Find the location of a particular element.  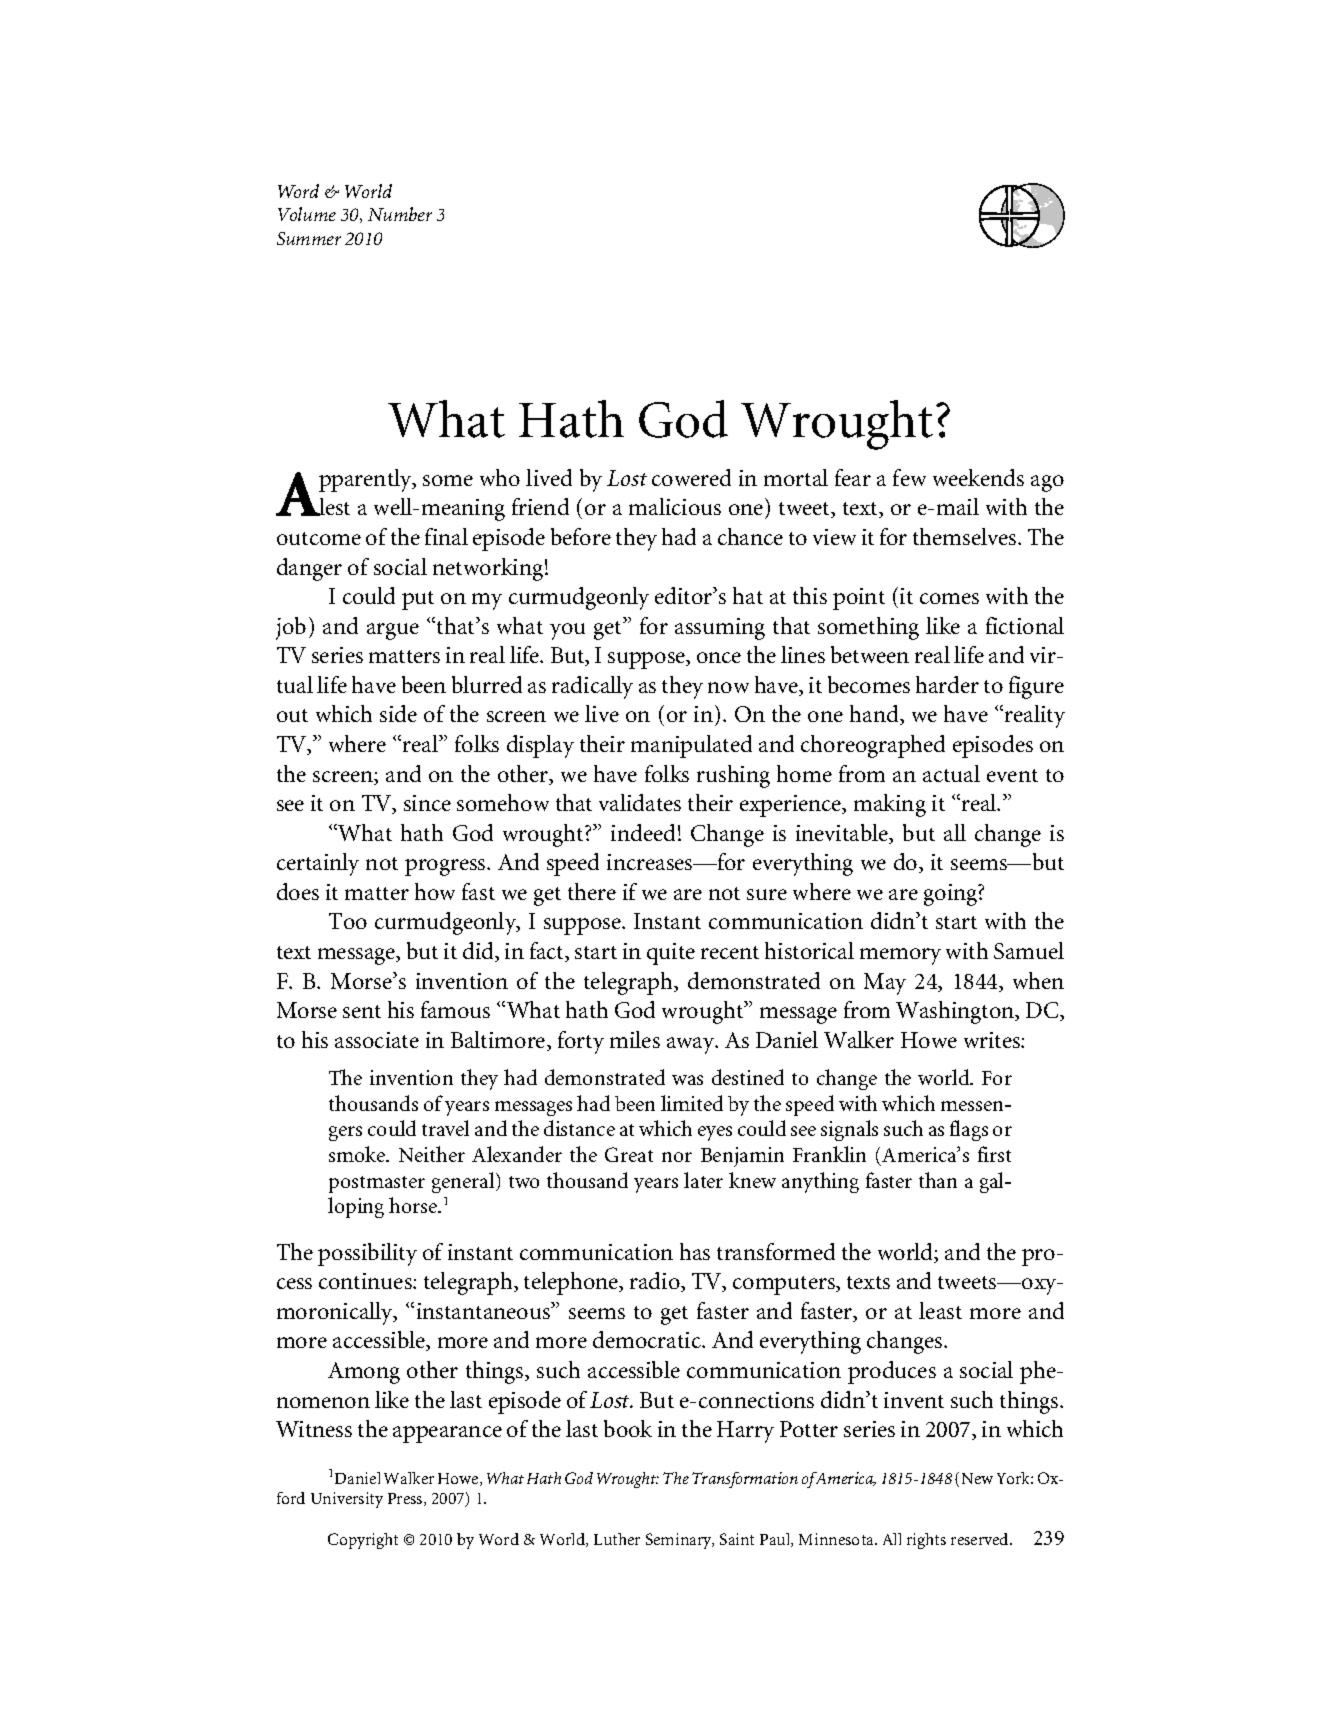

Press is located at coordinates (406, 1499).
